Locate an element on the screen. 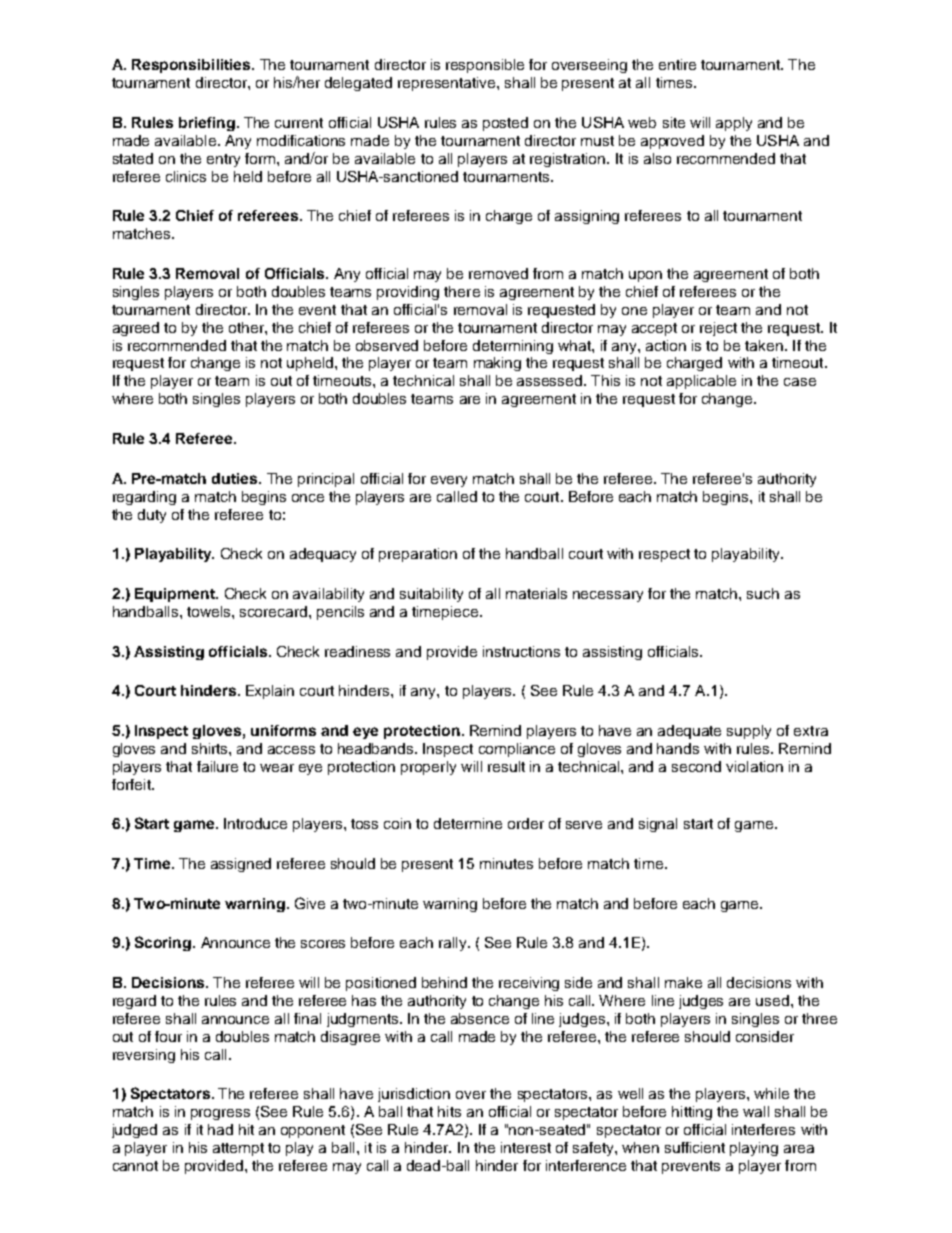 The width and height of the screenshot is (952, 1233). suitability is located at coordinates (431, 595).
